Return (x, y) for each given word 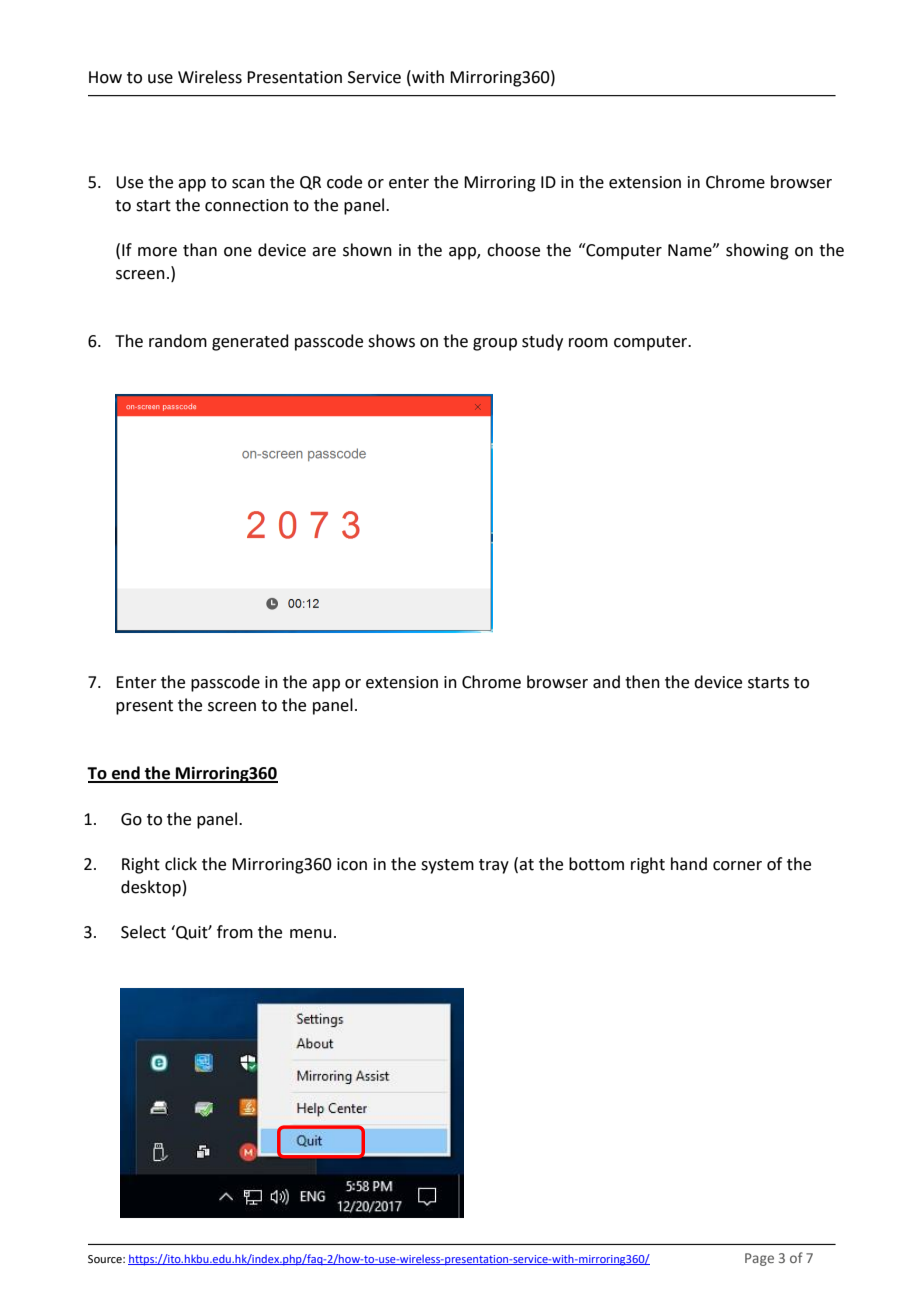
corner (737, 866)
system (447, 866)
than (200, 250)
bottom (596, 864)
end (126, 774)
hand (689, 864)
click (181, 864)
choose (513, 250)
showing (757, 251)
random (178, 341)
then (642, 682)
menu (311, 934)
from (235, 932)
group (495, 344)
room (588, 343)
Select (143, 932)
